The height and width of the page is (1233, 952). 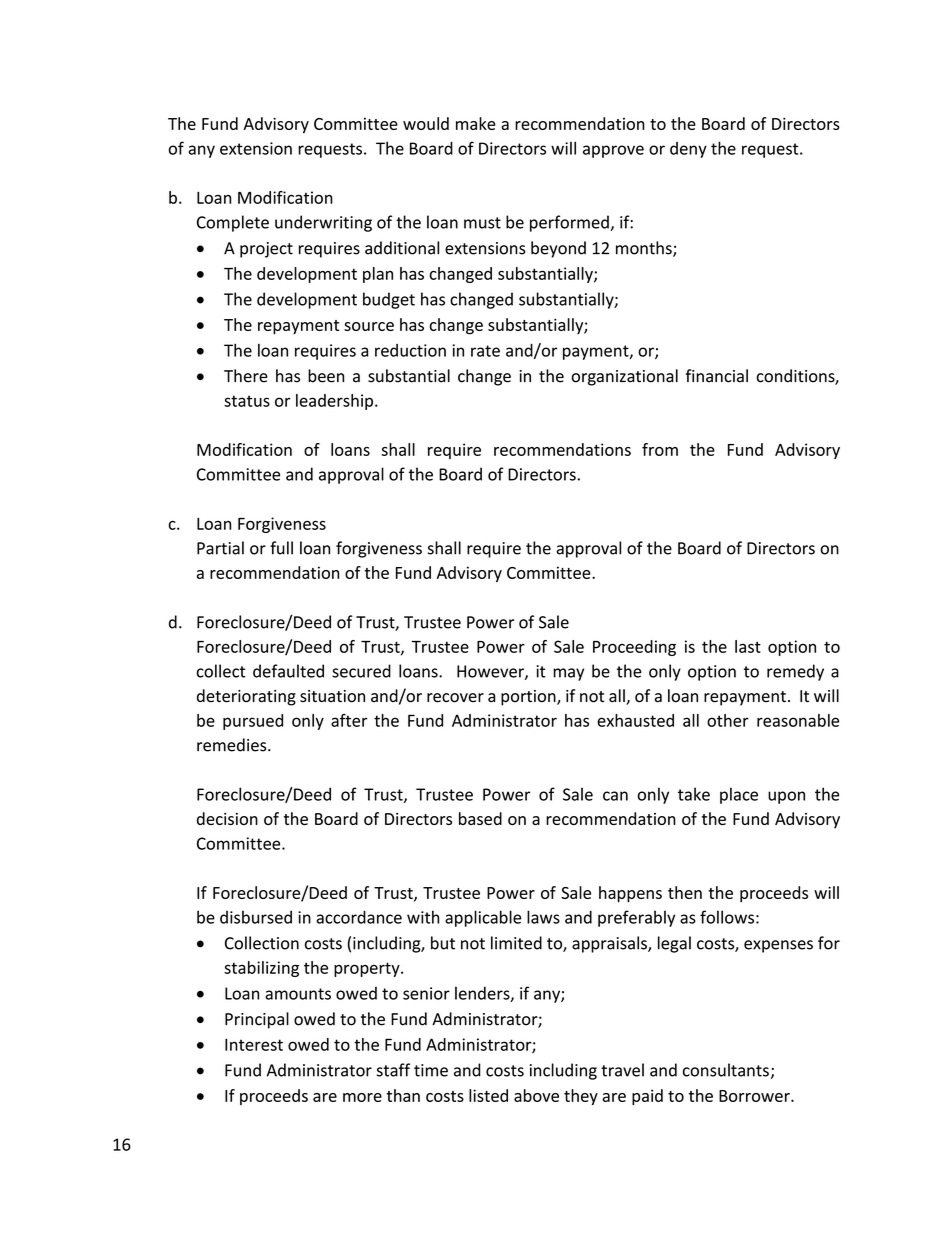 What do you see at coordinates (488, 1095) in the page?
I see `listed` at bounding box center [488, 1095].
